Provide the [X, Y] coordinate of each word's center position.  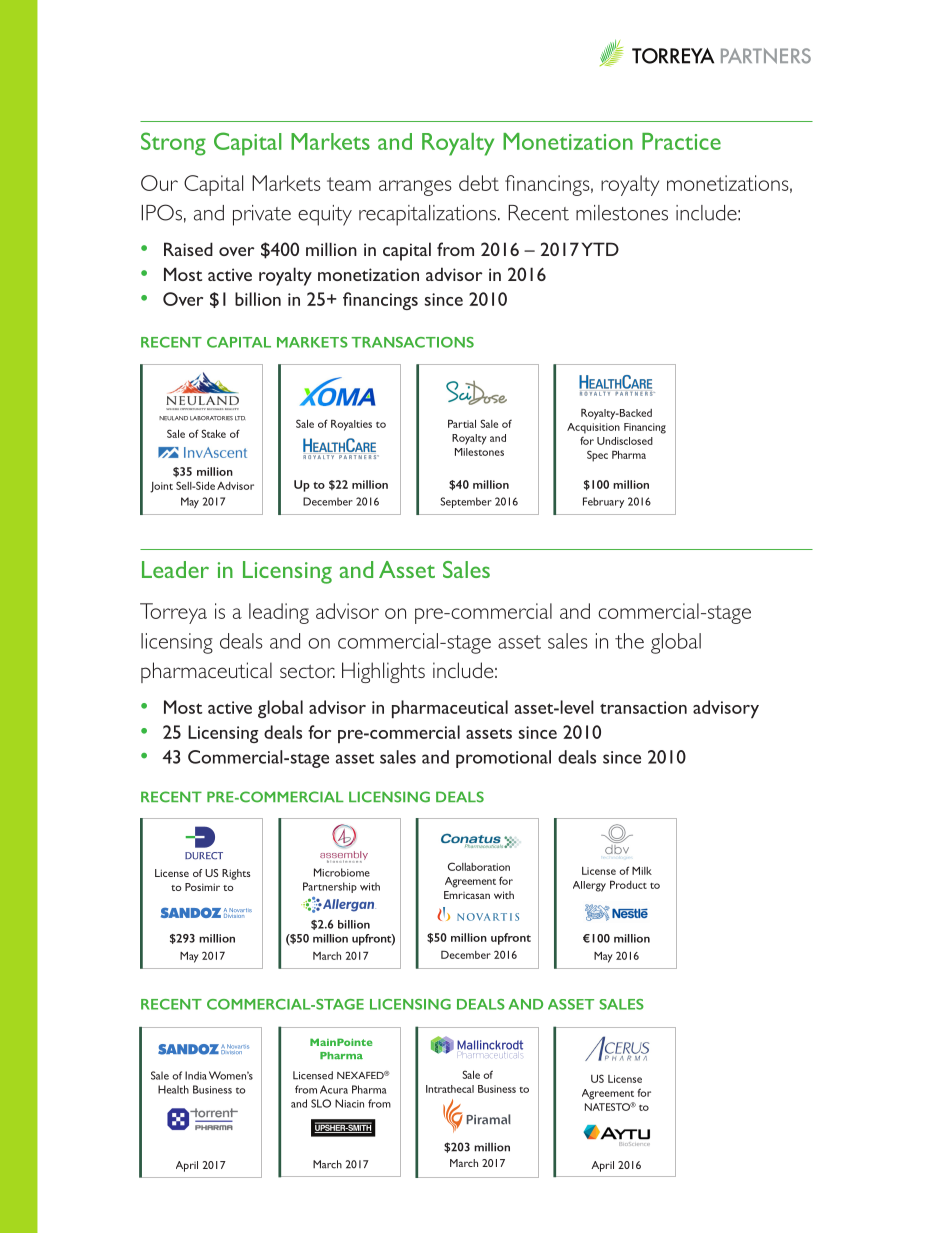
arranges [415, 188]
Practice [681, 141]
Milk [642, 870]
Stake [213, 433]
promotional [503, 759]
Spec [597, 456]
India [196, 1075]
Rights [236, 874]
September [466, 502]
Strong [173, 144]
